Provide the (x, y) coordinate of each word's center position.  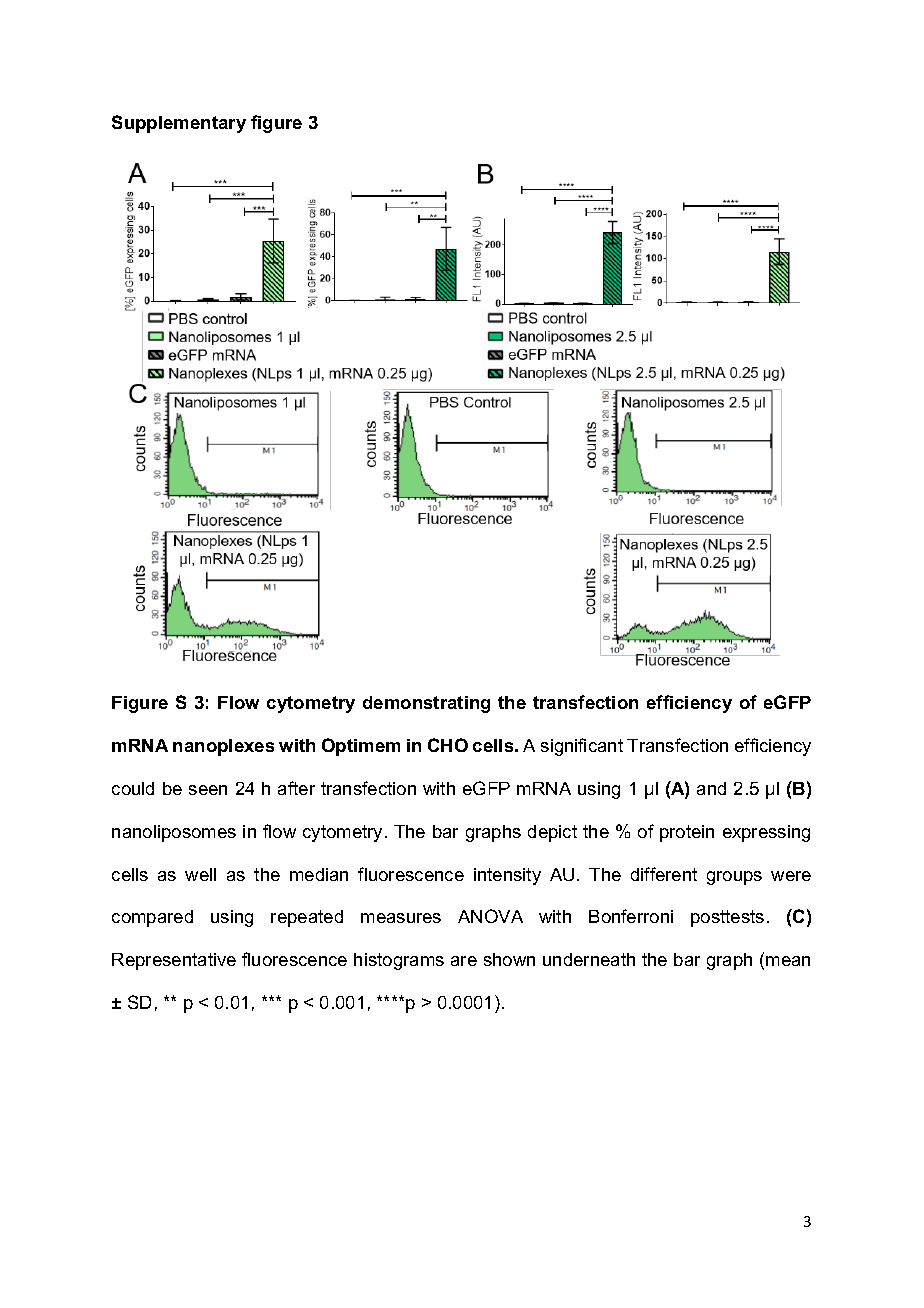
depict (552, 833)
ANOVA (490, 916)
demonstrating (426, 704)
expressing (766, 833)
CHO (448, 745)
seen (208, 790)
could (133, 788)
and (711, 788)
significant (582, 747)
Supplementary (179, 124)
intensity (507, 876)
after (296, 788)
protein (687, 833)
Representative (174, 961)
